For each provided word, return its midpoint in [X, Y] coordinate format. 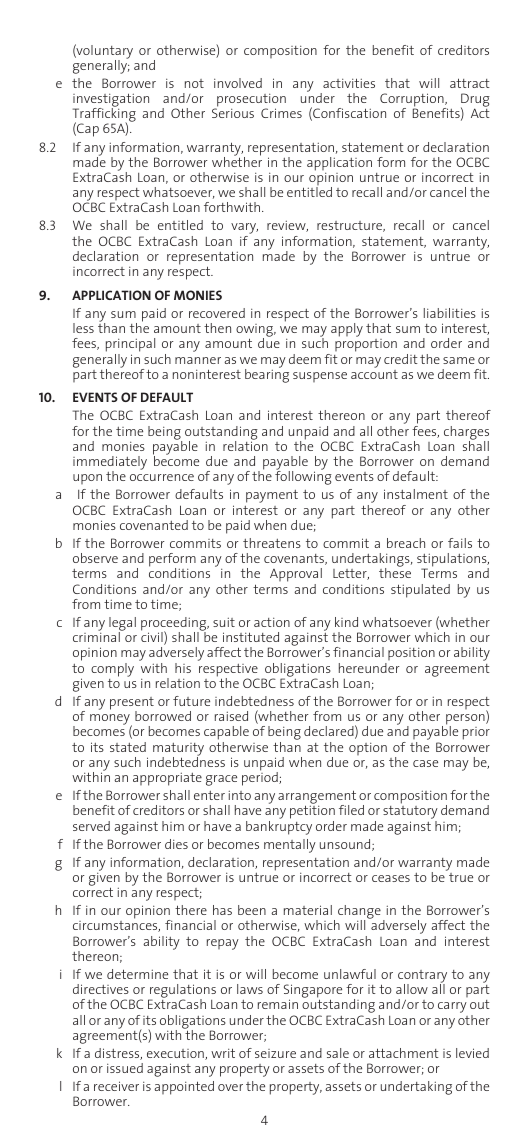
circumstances [116, 926]
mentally [290, 846]
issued [125, 1068]
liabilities [450, 313]
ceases [391, 878]
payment [272, 496]
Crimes [281, 113]
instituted [251, 637]
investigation [111, 101]
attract [470, 83]
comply [112, 670]
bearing [267, 375]
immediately [110, 464]
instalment [416, 494]
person [466, 720]
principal [130, 346]
